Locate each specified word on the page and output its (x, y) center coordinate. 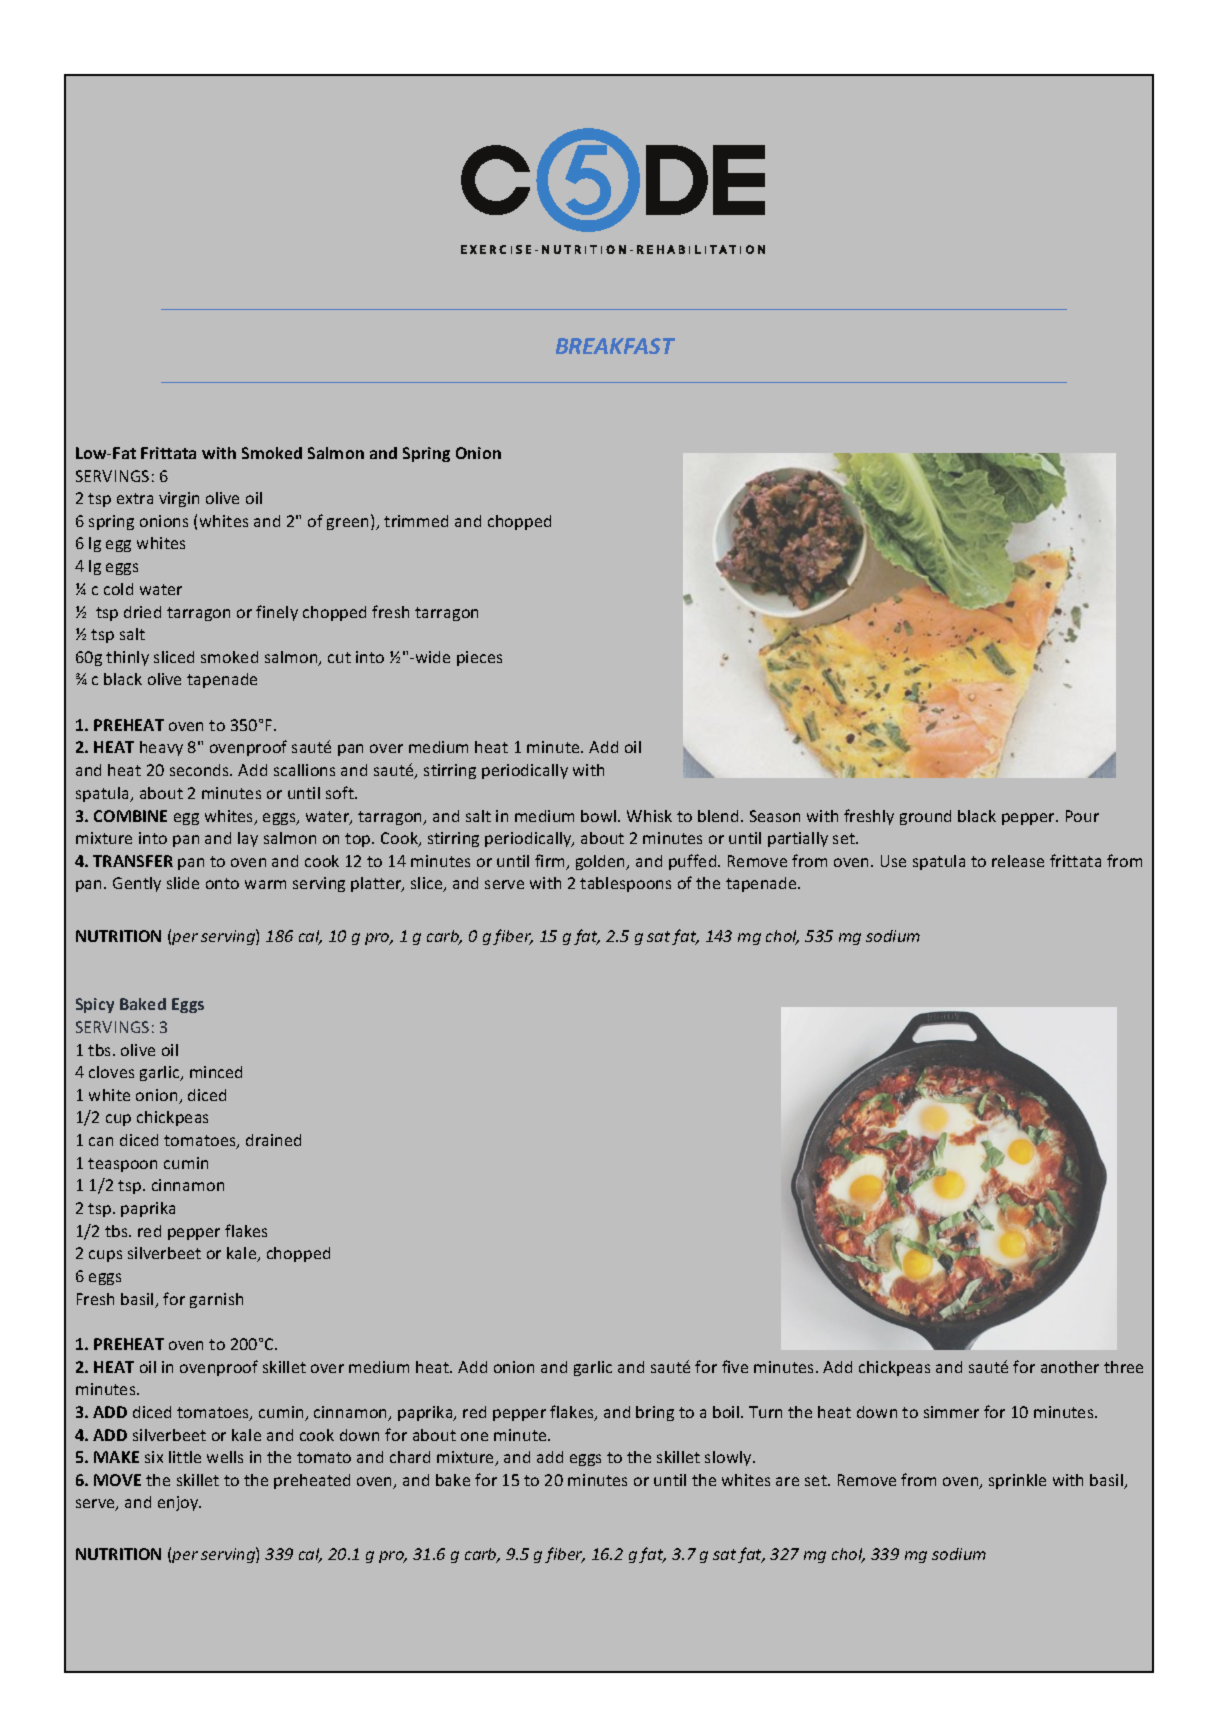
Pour (1082, 816)
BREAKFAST (615, 346)
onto (222, 883)
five (735, 1366)
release (1018, 861)
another (1070, 1367)
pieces (479, 658)
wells (225, 1457)
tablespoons (625, 884)
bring (655, 1413)
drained (273, 1140)
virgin (179, 499)
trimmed (416, 521)
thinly (127, 658)
